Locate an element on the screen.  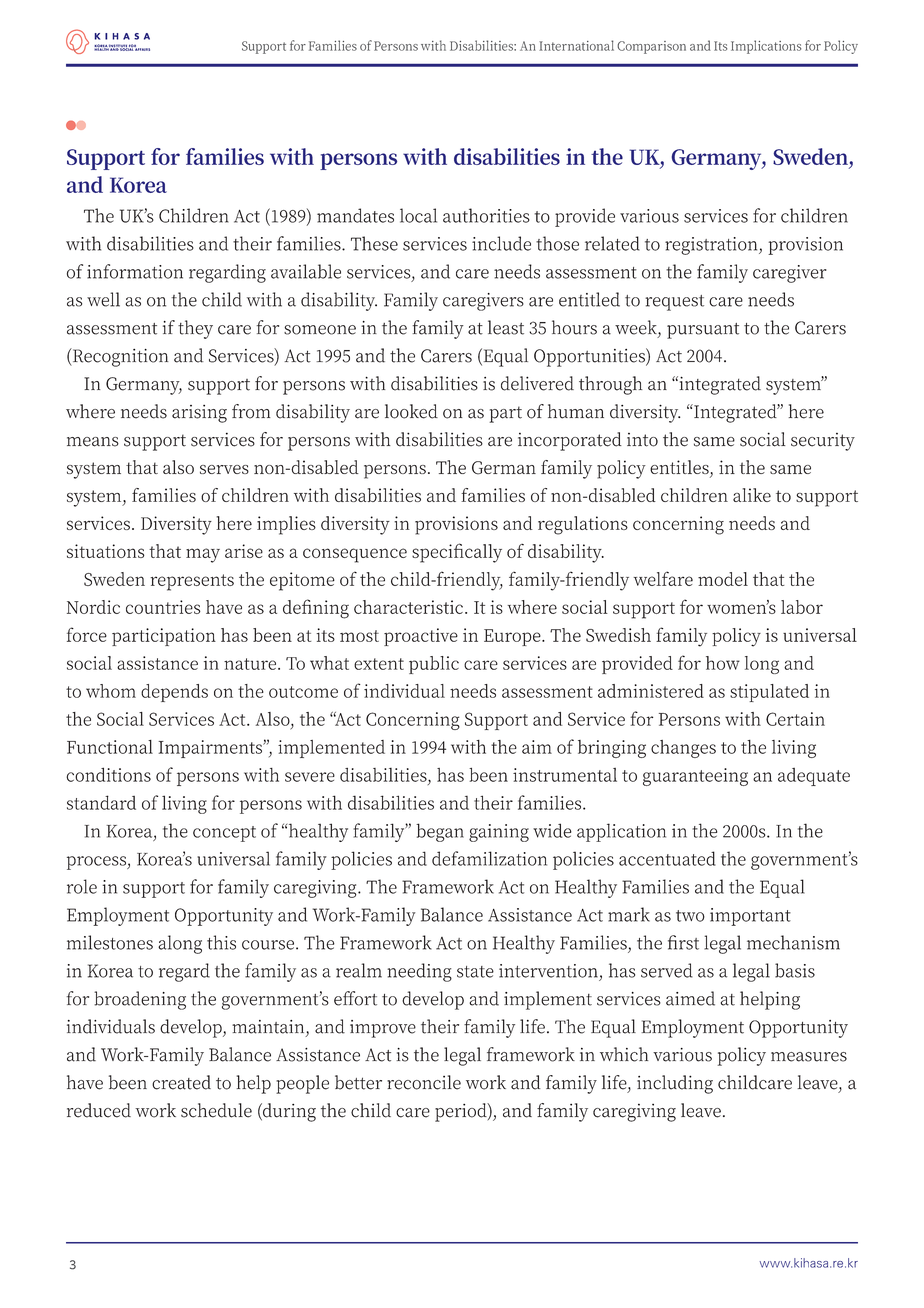
International is located at coordinates (576, 45).
